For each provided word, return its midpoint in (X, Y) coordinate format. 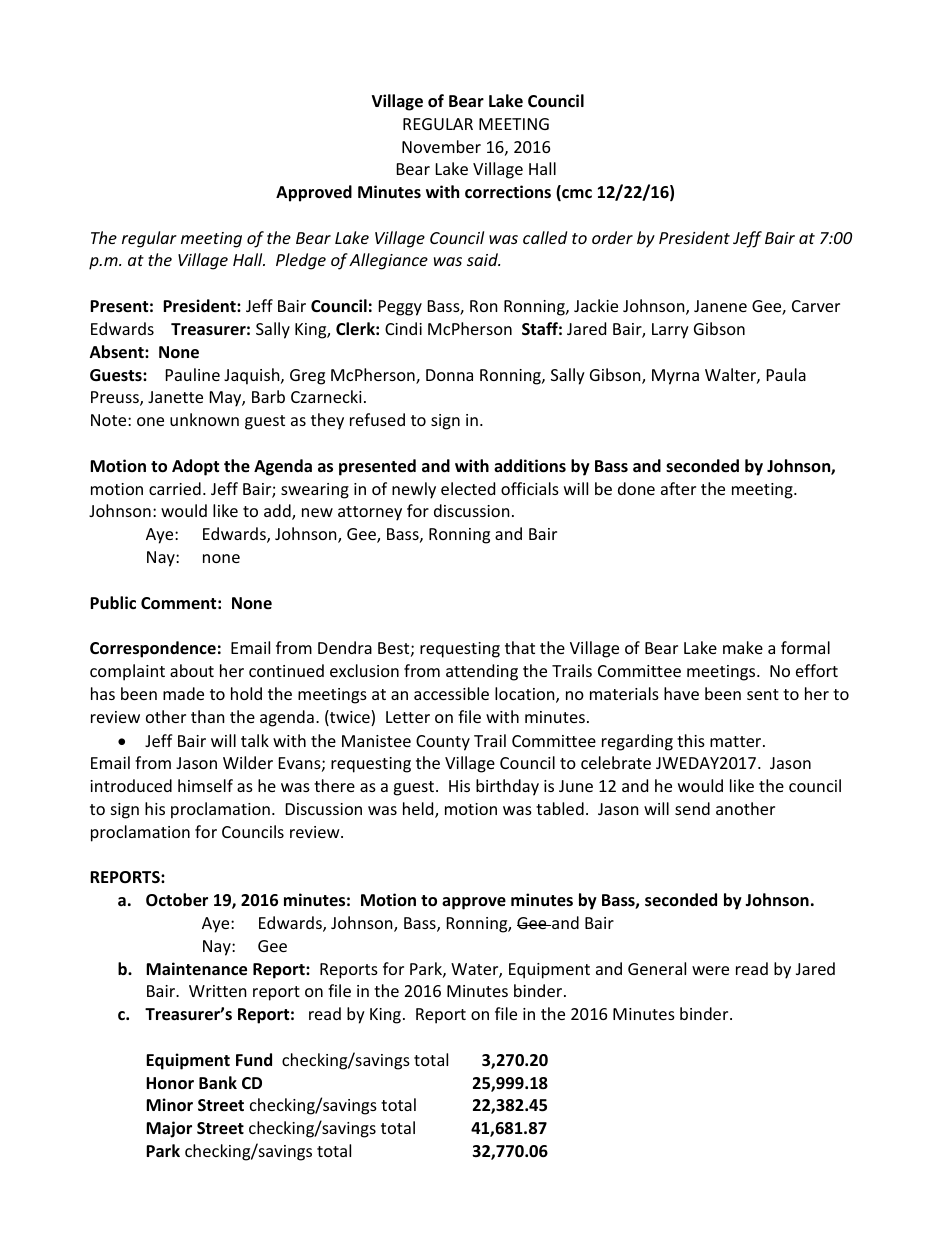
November (441, 146)
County (443, 743)
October (177, 900)
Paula (786, 374)
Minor (169, 1105)
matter (737, 741)
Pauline (193, 374)
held (419, 810)
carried (175, 488)
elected (468, 488)
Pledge (301, 261)
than (208, 716)
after (678, 488)
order (612, 237)
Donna (449, 375)
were (710, 970)
